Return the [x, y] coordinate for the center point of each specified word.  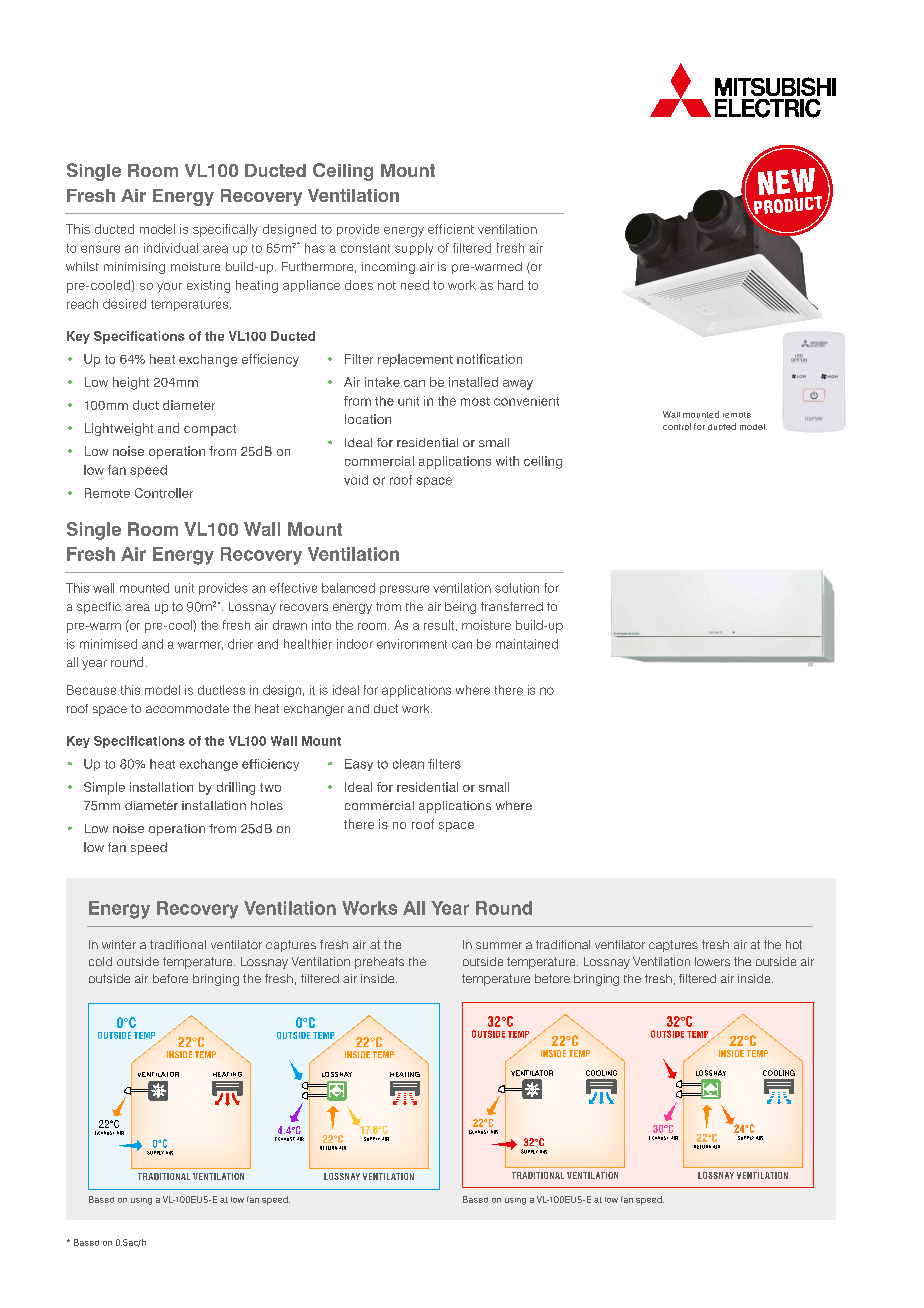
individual [171, 248]
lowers [712, 961]
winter [119, 944]
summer [499, 945]
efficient [451, 229]
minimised [108, 644]
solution [517, 588]
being [460, 608]
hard [510, 285]
